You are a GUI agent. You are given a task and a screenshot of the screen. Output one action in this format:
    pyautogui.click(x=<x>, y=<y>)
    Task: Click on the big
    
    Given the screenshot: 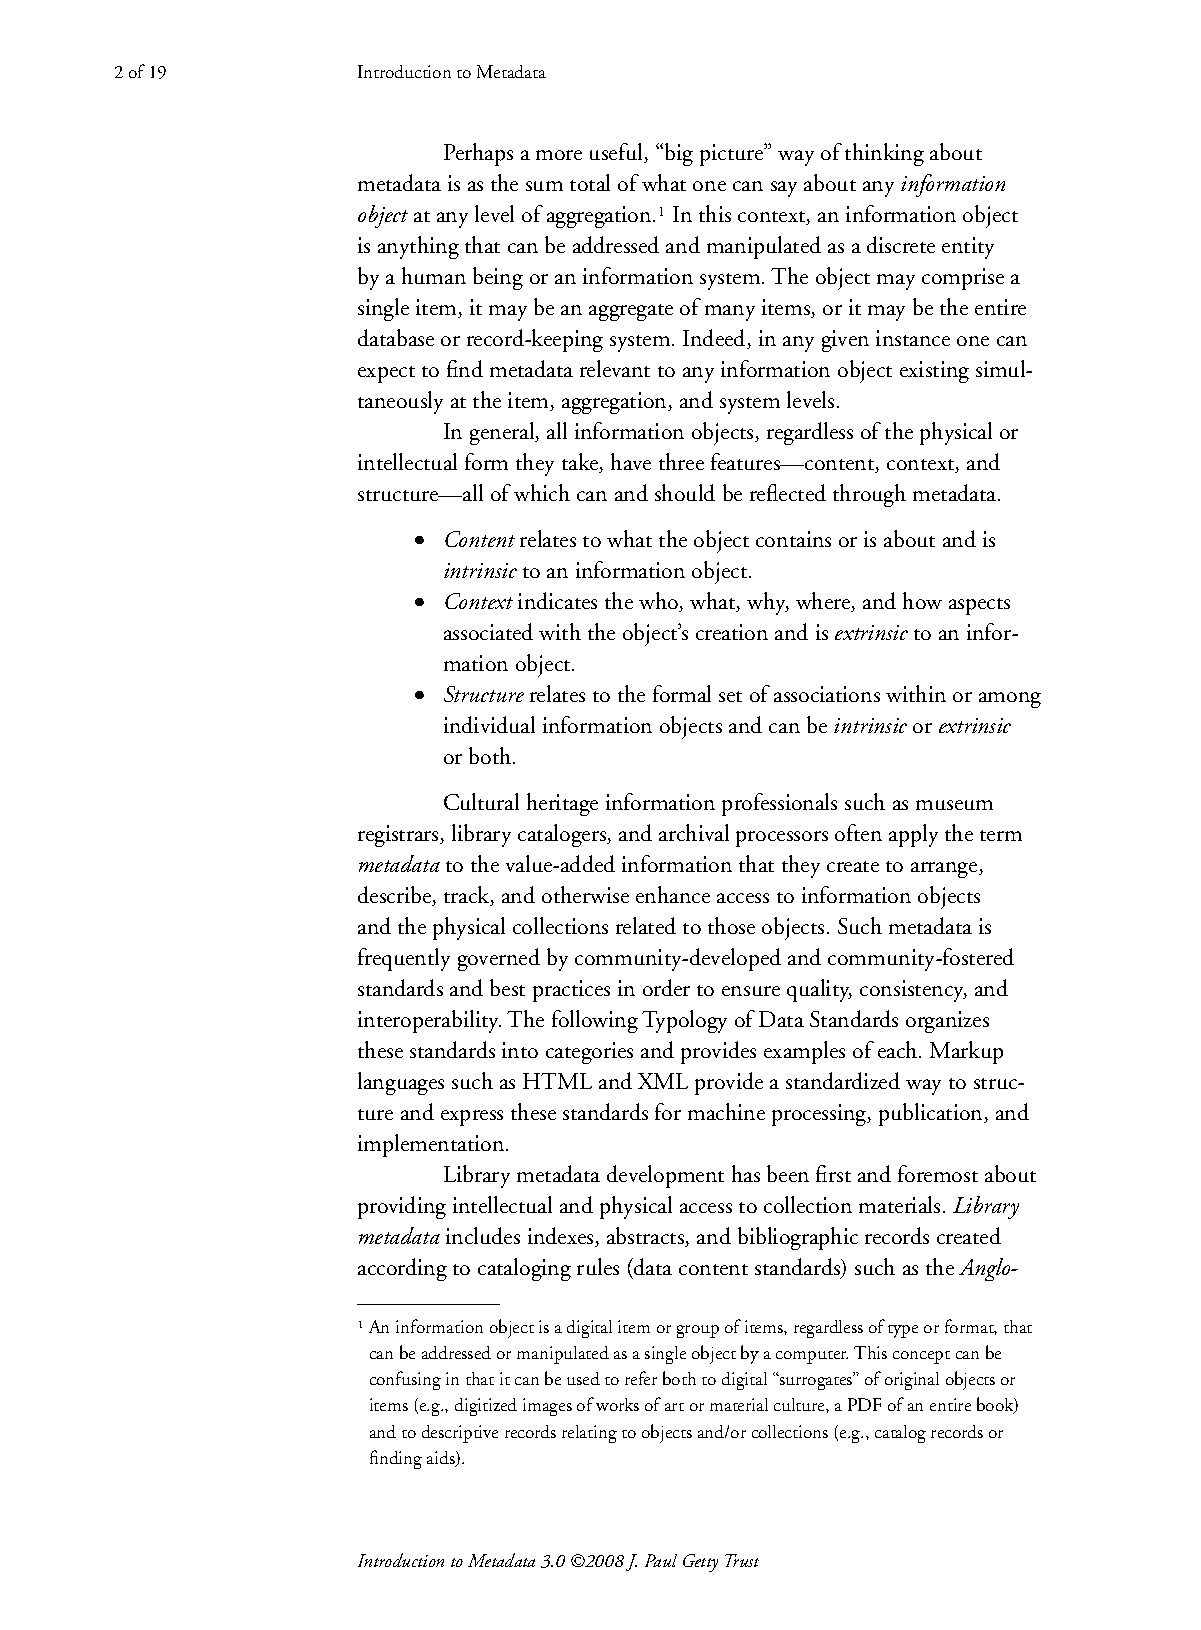 What is the action you would take?
    pyautogui.click(x=679, y=154)
